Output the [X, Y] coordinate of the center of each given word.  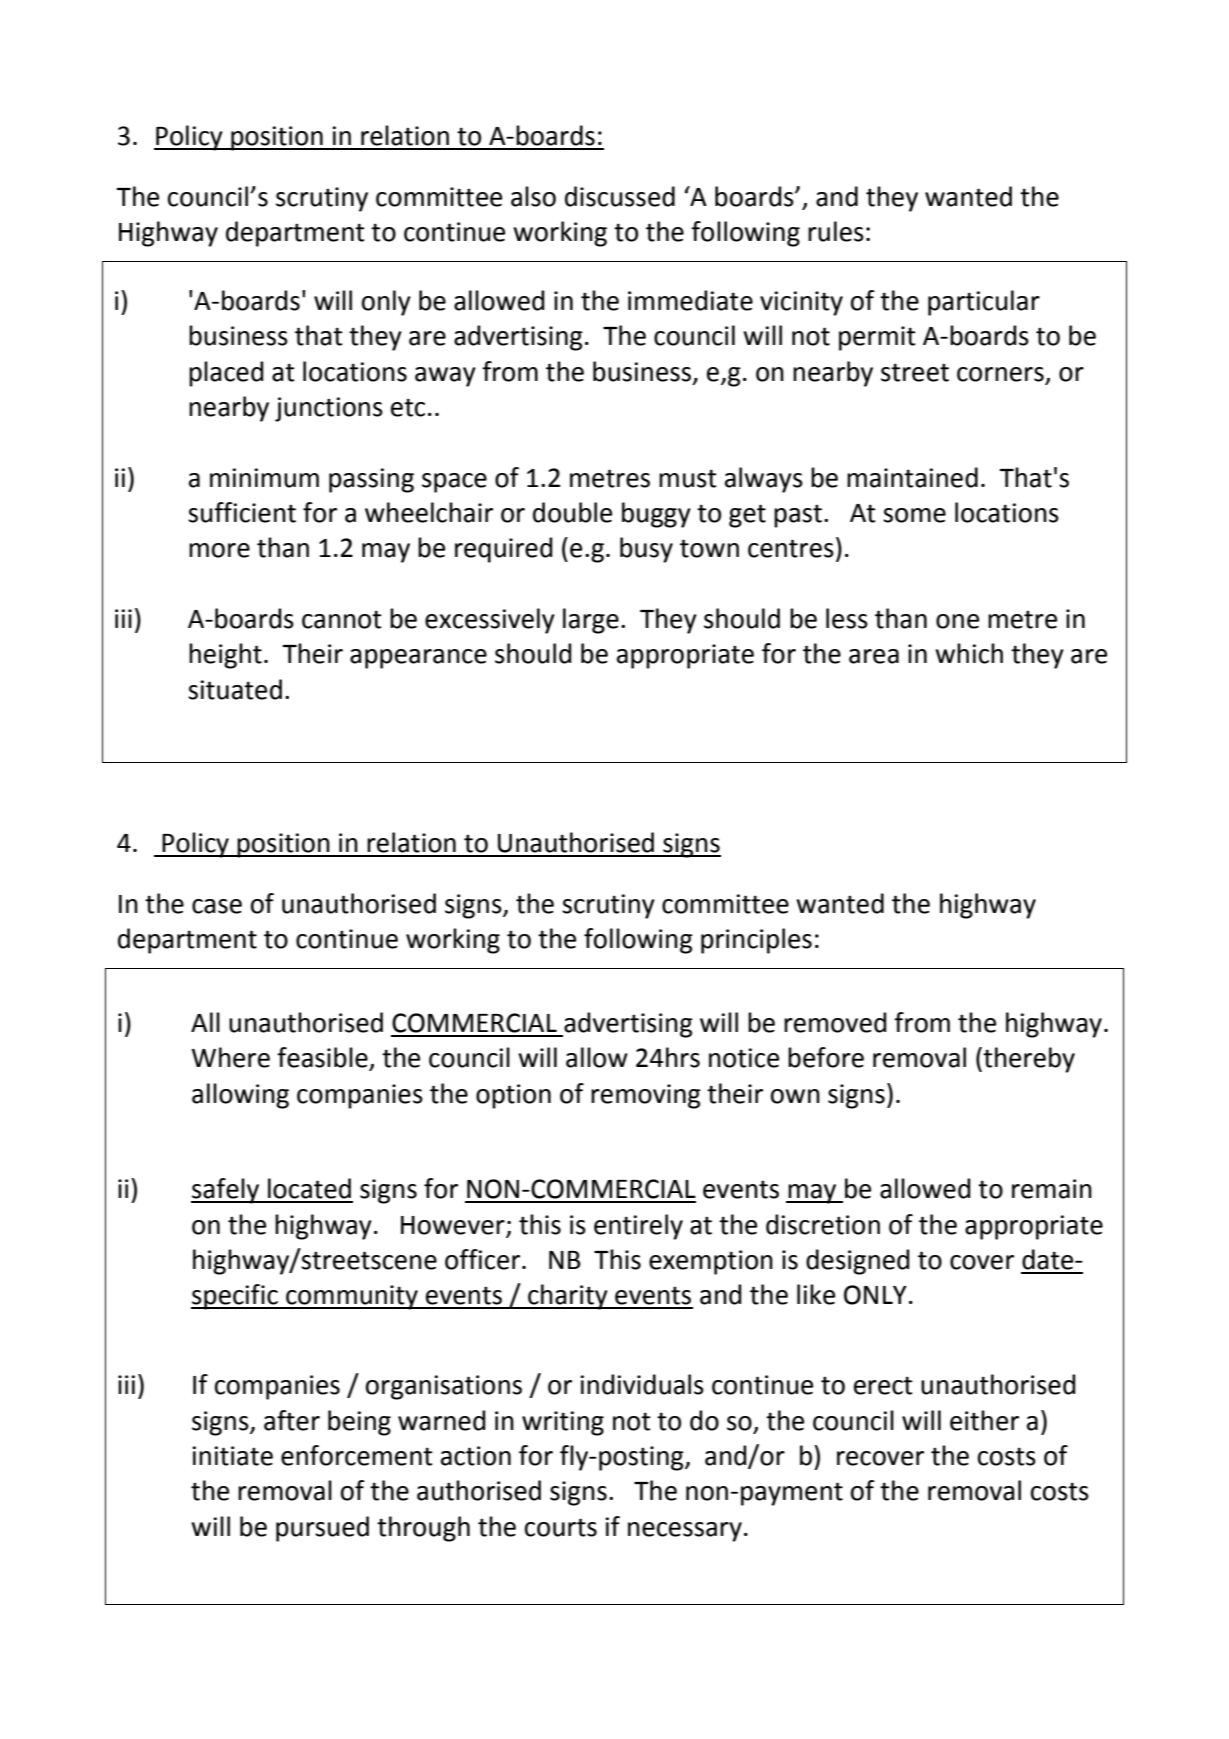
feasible [323, 1058]
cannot [342, 619]
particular [984, 303]
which [969, 653]
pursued [322, 1529]
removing [646, 1096]
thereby [1028, 1060]
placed [226, 374]
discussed [620, 196]
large [591, 621]
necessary [685, 1532]
